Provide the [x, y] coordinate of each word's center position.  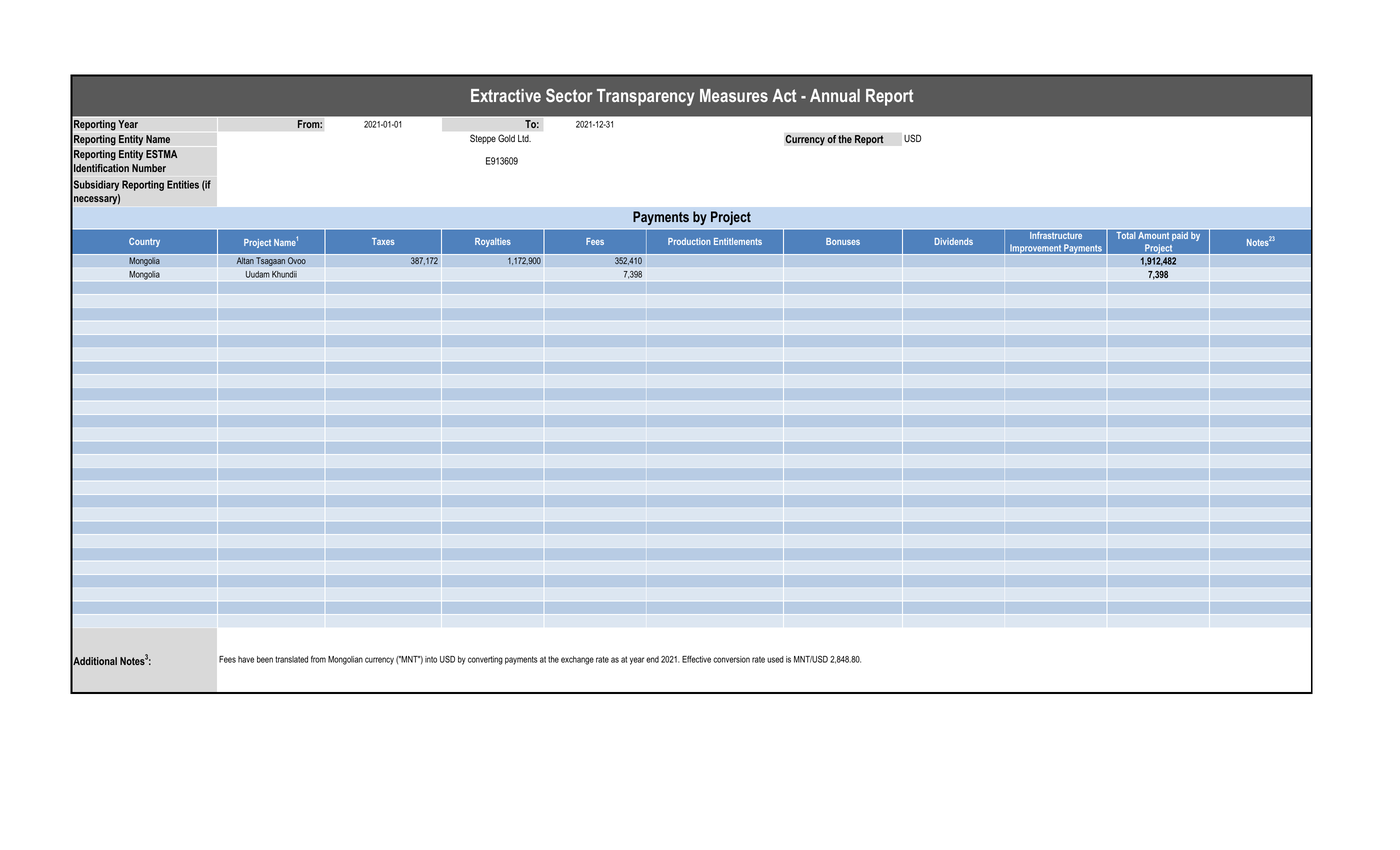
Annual [835, 95]
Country [144, 242]
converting [485, 660]
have [246, 659]
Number [149, 168]
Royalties [493, 242]
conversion [731, 659]
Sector [569, 95]
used [775, 659]
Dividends [954, 241]
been [265, 659]
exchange [577, 660]
